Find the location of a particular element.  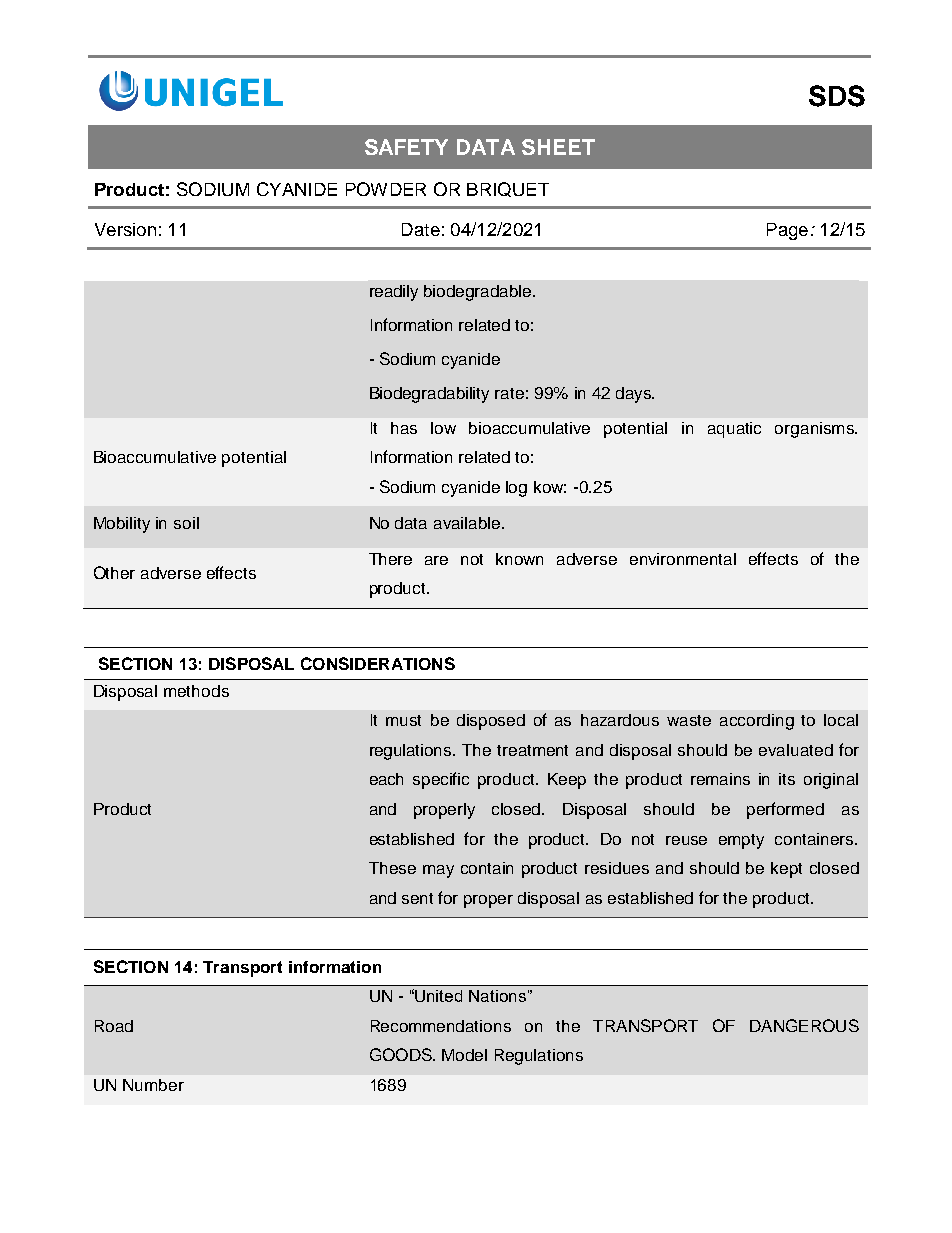

Number is located at coordinates (153, 1085).
